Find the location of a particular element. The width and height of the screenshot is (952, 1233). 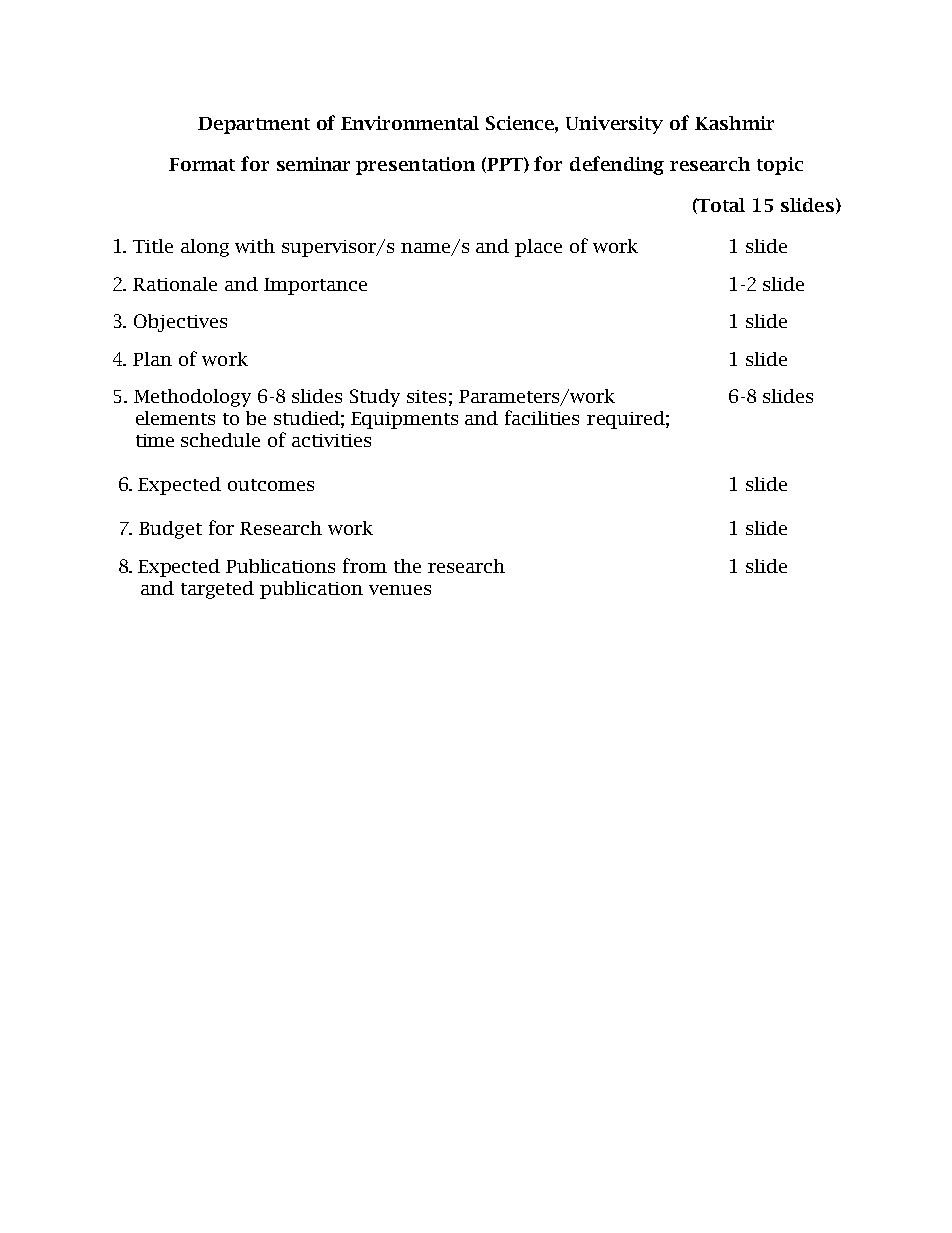

schedule is located at coordinates (220, 440).
